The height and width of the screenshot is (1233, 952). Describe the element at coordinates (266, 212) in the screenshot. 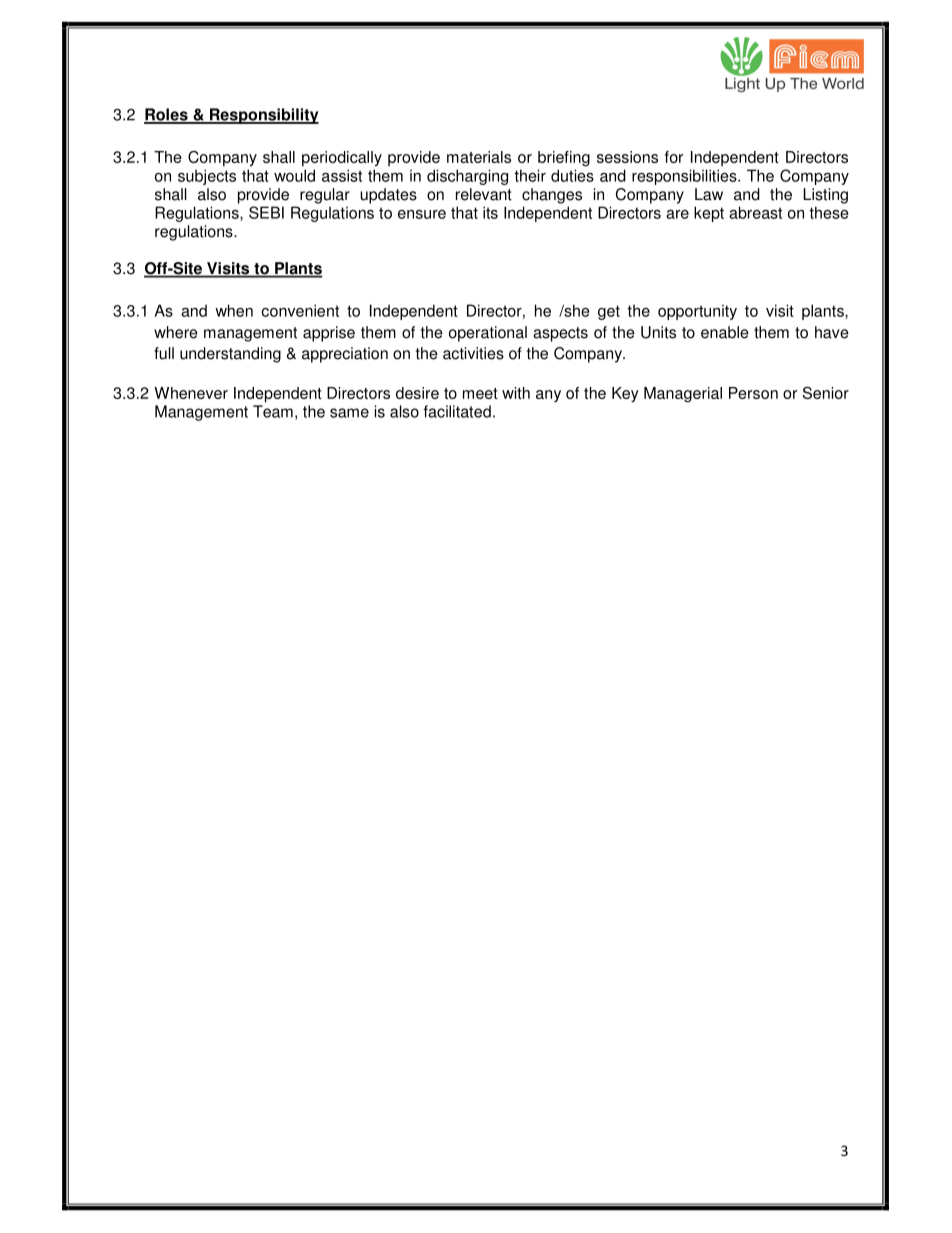

I see `SEBI` at that location.
